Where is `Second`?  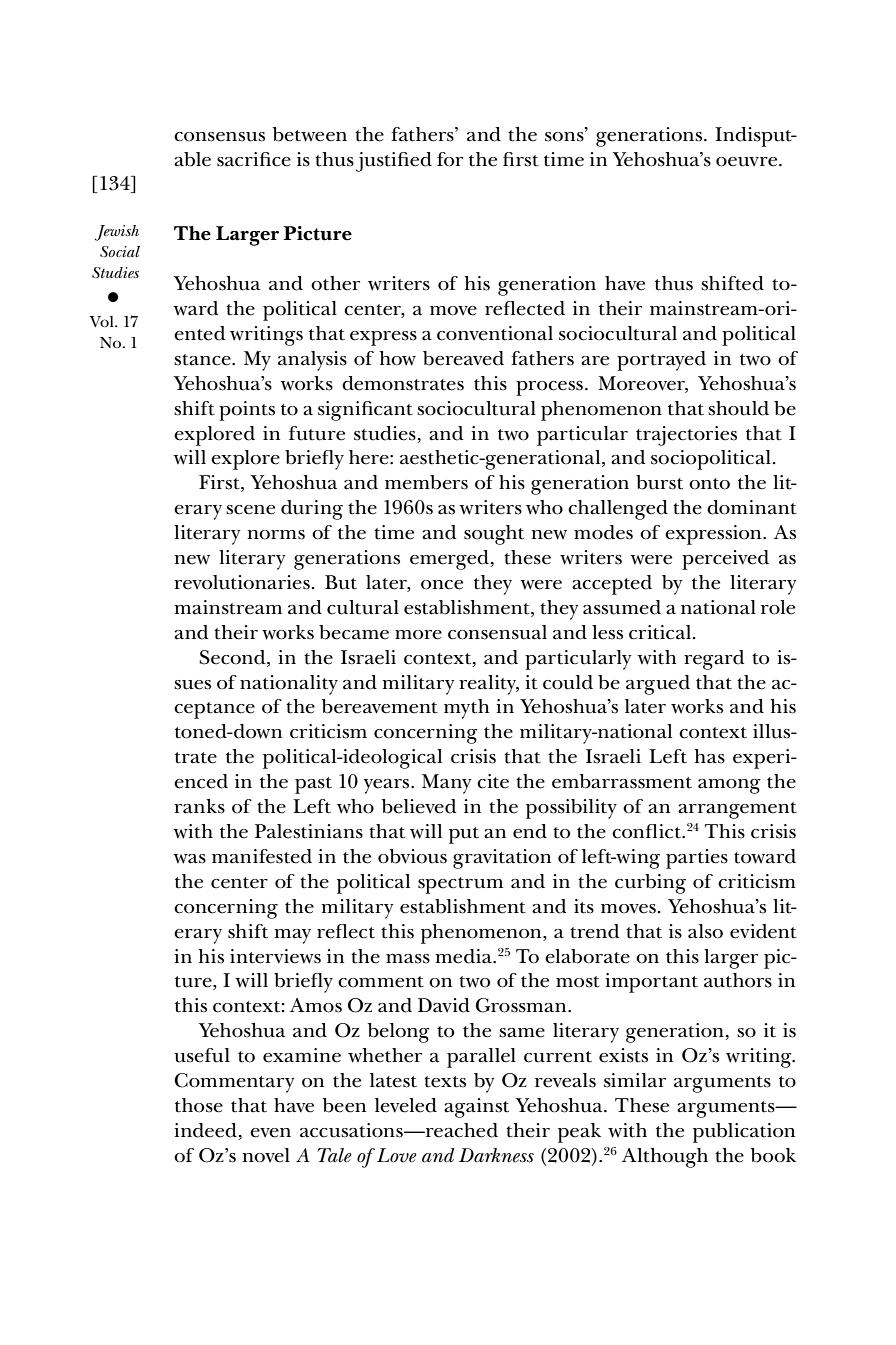
Second is located at coordinates (234, 657).
